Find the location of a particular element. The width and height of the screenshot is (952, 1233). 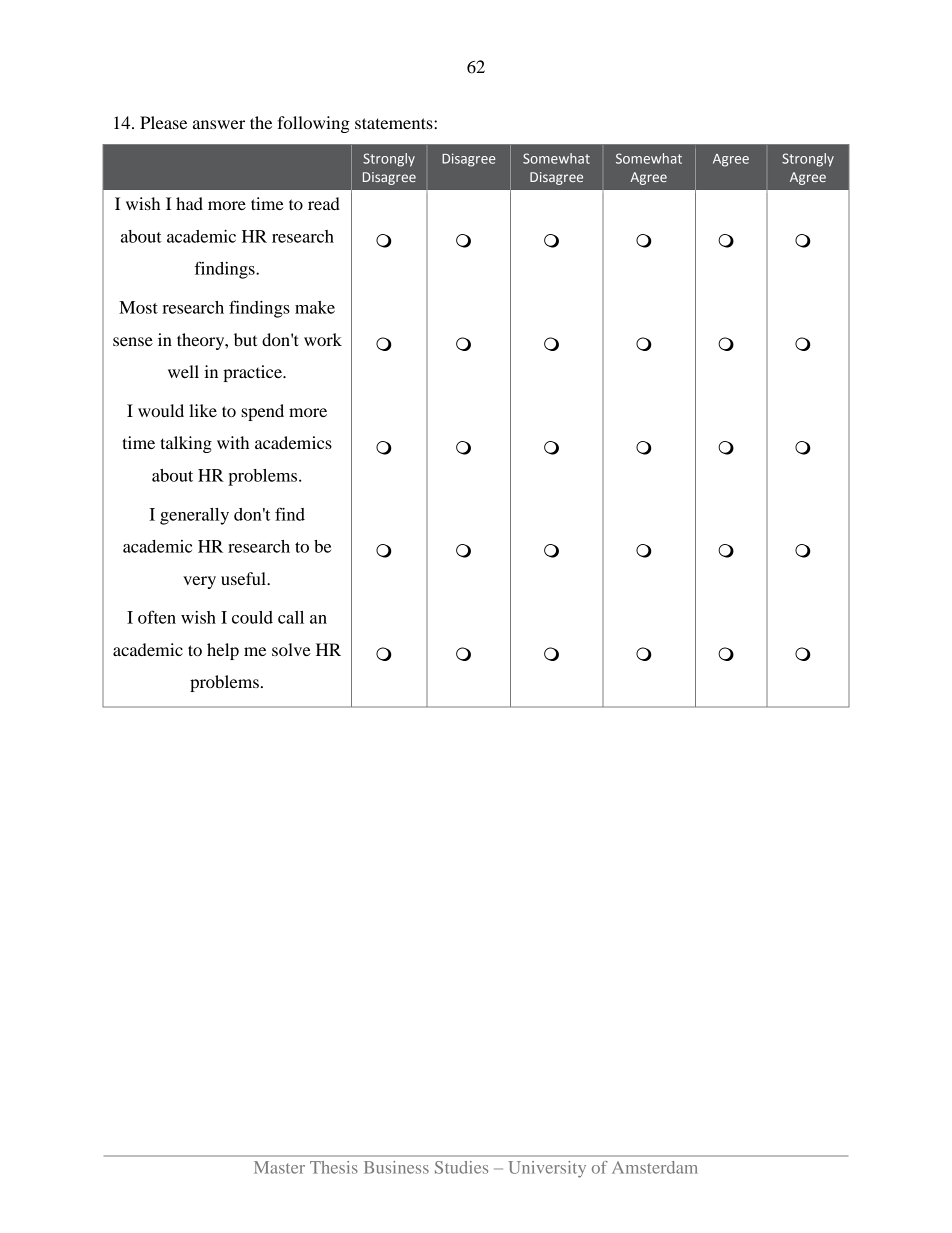

call is located at coordinates (291, 617).
